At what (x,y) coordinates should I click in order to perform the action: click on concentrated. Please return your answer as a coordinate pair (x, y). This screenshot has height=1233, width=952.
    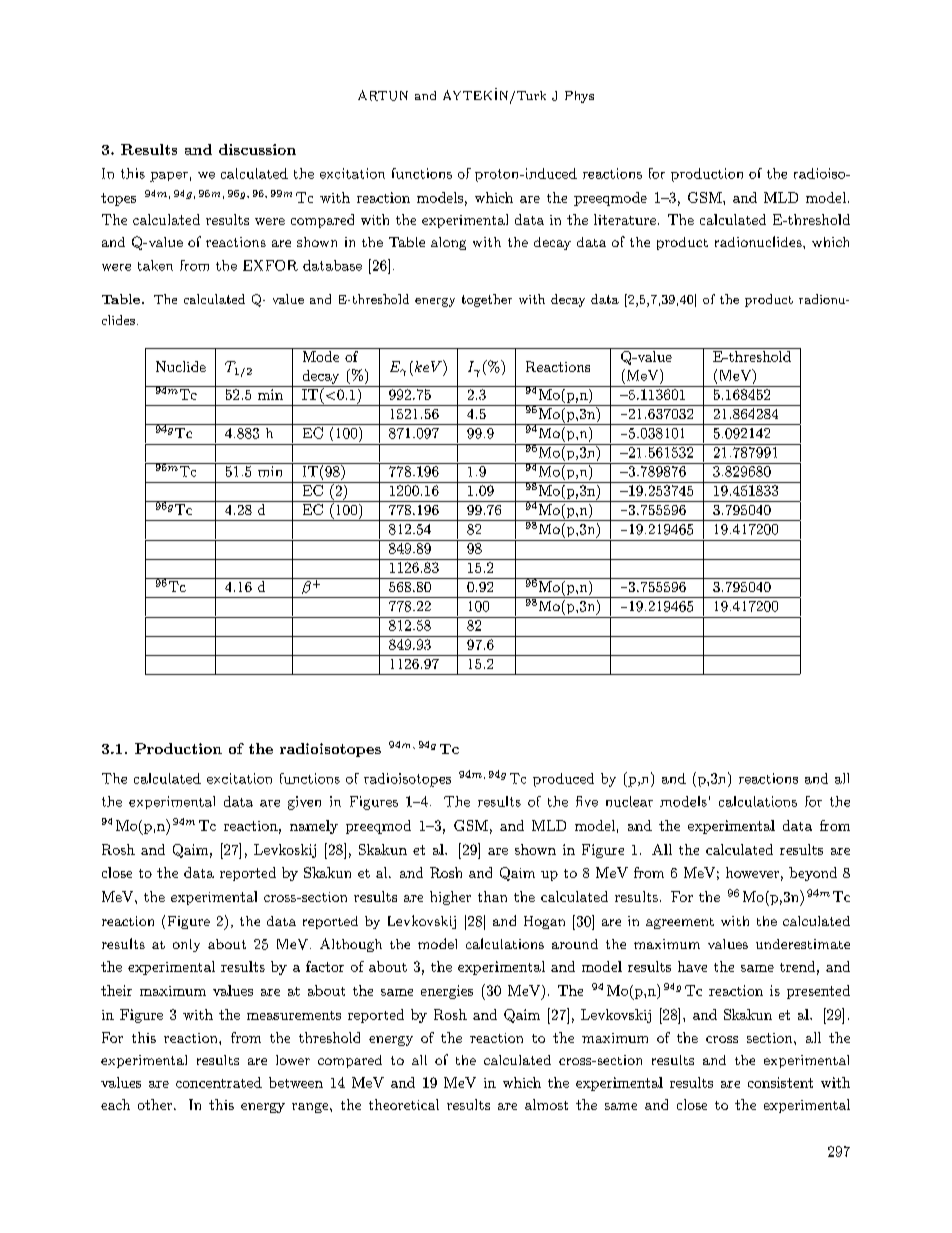
    Looking at the image, I should click on (219, 1082).
